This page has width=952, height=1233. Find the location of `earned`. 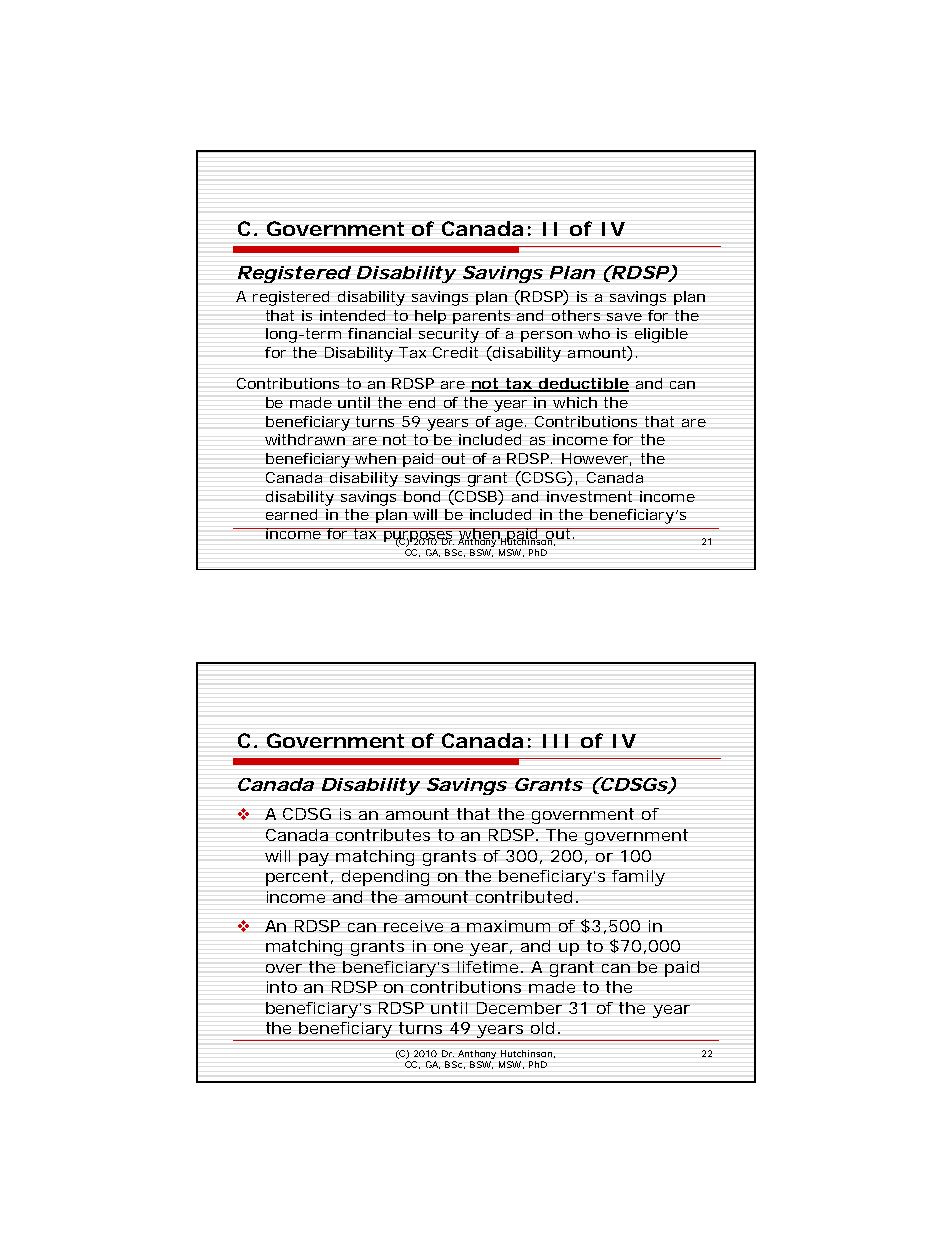

earned is located at coordinates (291, 514).
